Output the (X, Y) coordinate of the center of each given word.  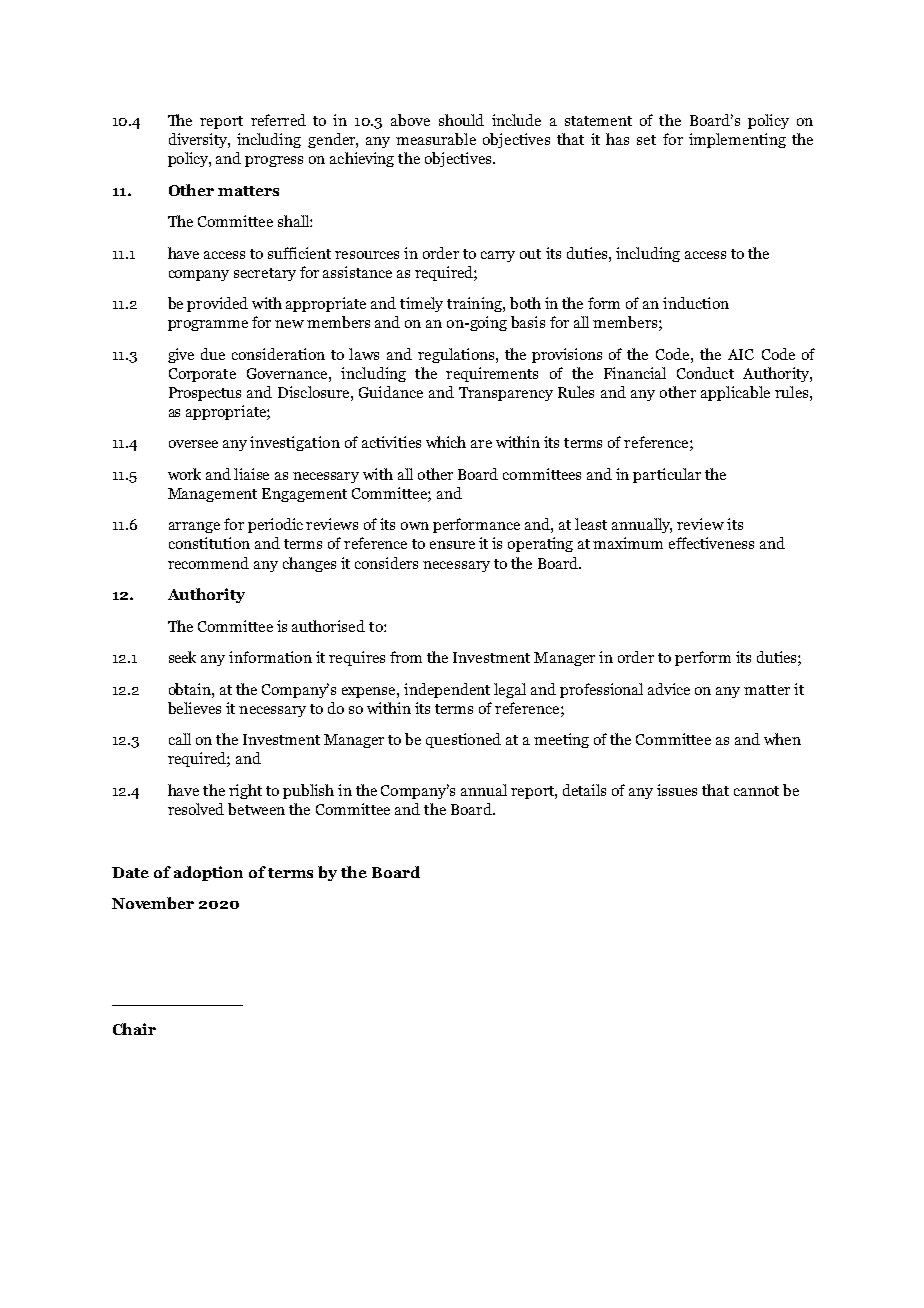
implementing (737, 140)
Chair (134, 1029)
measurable (436, 139)
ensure (452, 545)
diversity (199, 140)
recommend (208, 563)
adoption (208, 873)
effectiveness (711, 543)
